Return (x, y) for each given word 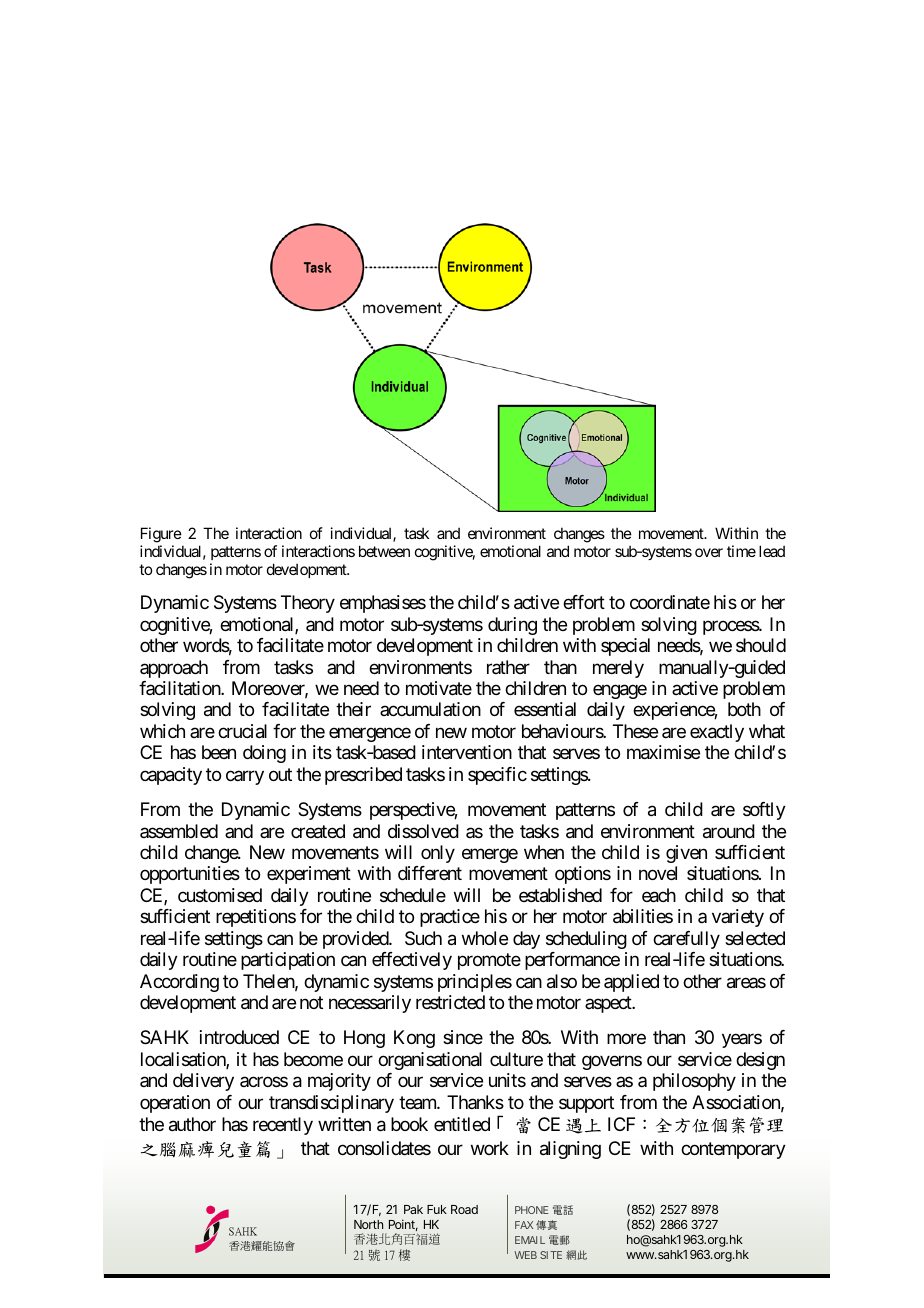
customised (220, 895)
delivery (203, 1082)
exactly (717, 733)
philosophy (694, 1082)
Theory (308, 604)
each (659, 895)
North (368, 1224)
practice (450, 918)
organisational (430, 1061)
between (384, 551)
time (741, 551)
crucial (242, 731)
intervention (467, 752)
